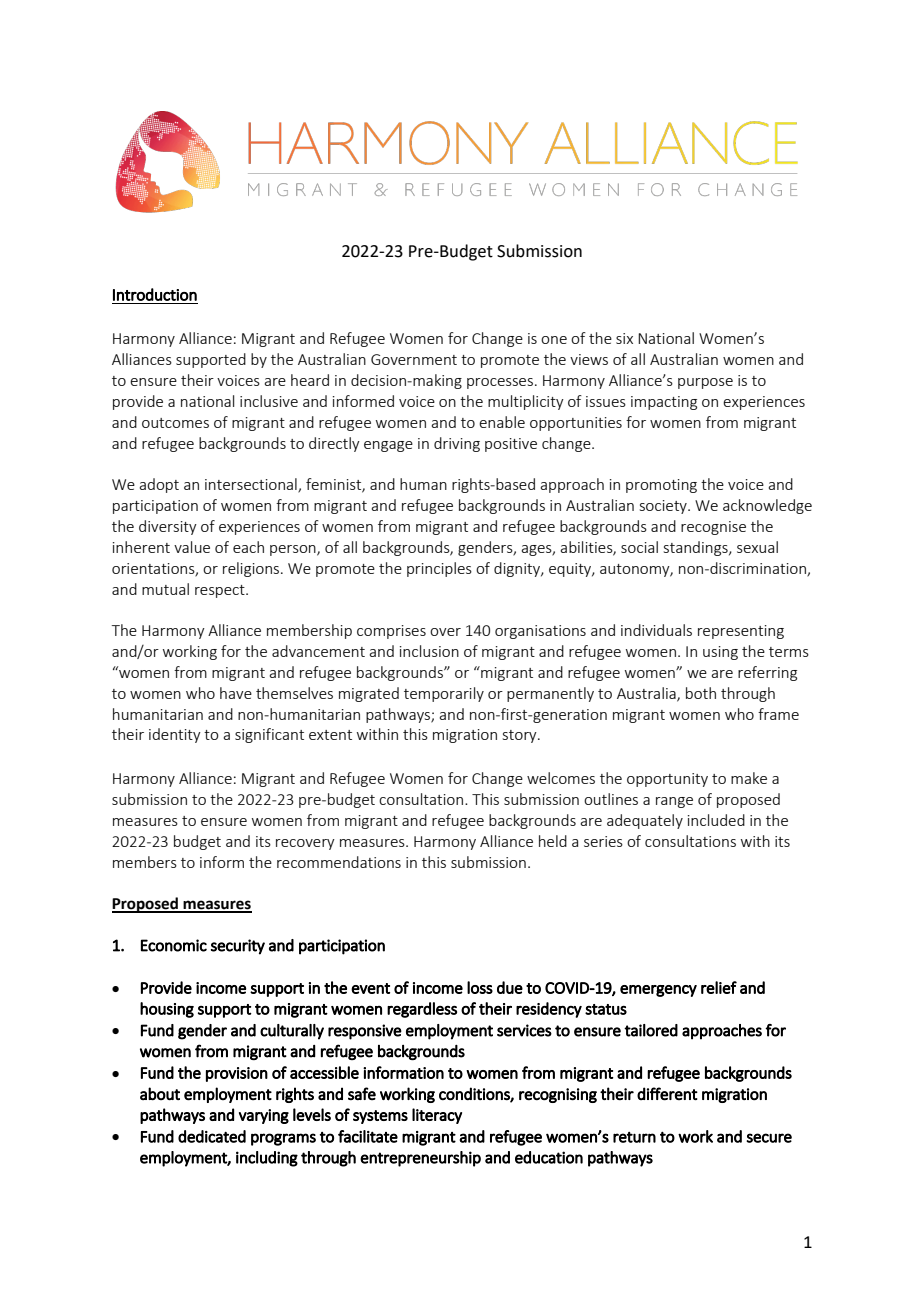 This screenshot has height=1308, width=924. I want to click on Introduction, so click(155, 294).
